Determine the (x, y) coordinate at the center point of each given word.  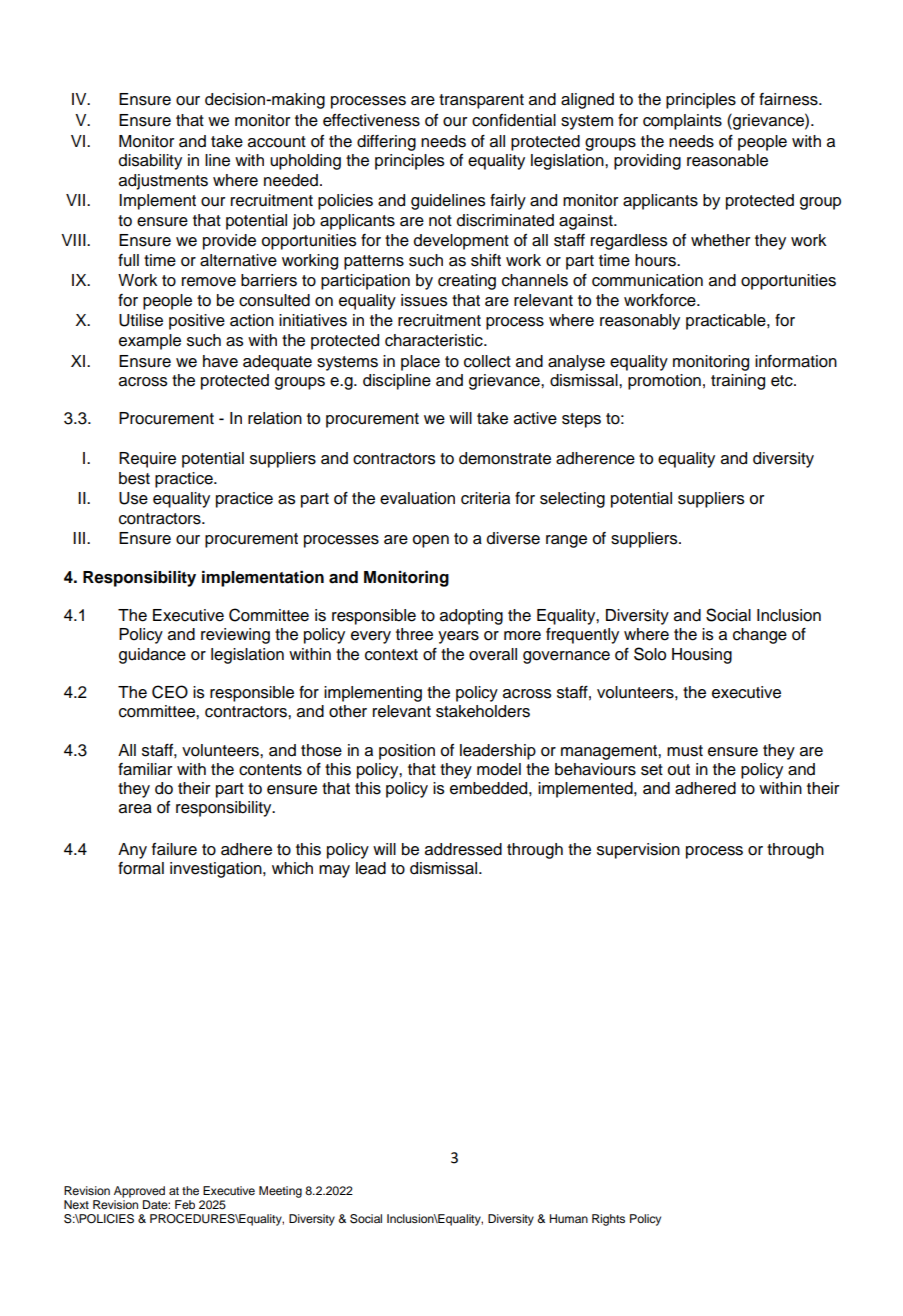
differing (386, 143)
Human (569, 1218)
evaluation (417, 498)
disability (150, 162)
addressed (463, 849)
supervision (638, 851)
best (134, 478)
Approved (139, 1192)
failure (174, 849)
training (738, 382)
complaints (682, 122)
